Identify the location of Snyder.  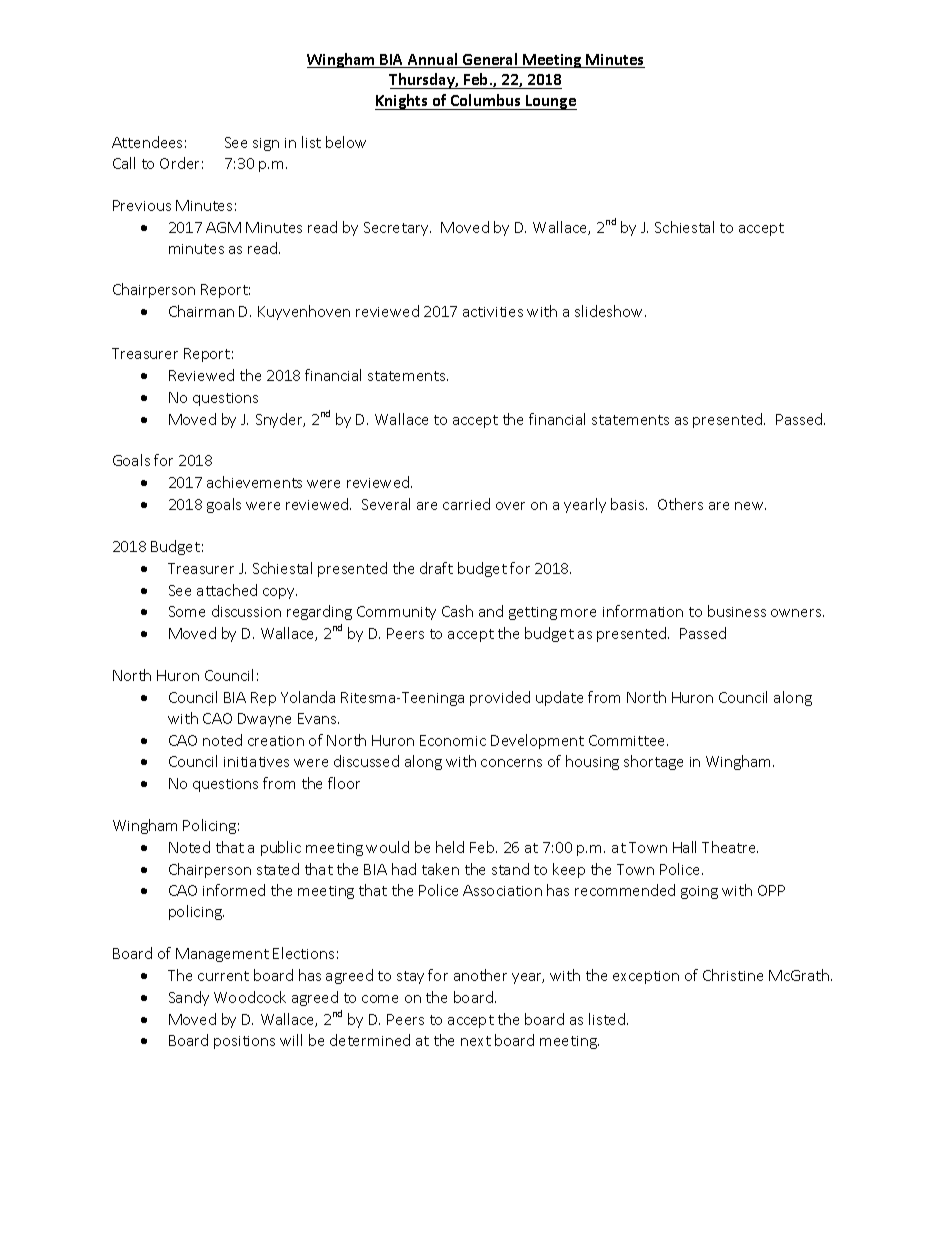
(280, 420).
